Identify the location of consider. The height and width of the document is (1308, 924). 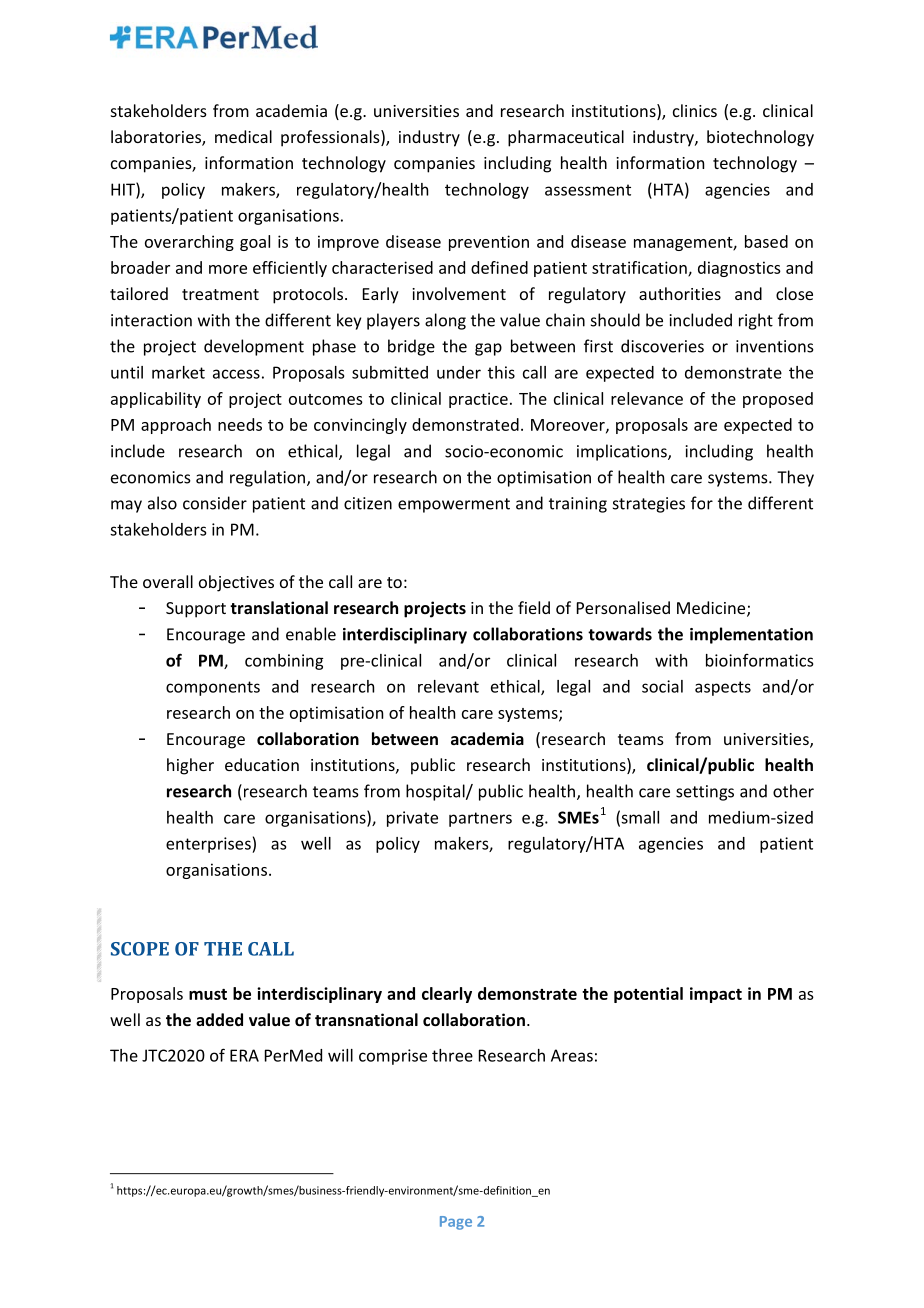
(215, 503).
